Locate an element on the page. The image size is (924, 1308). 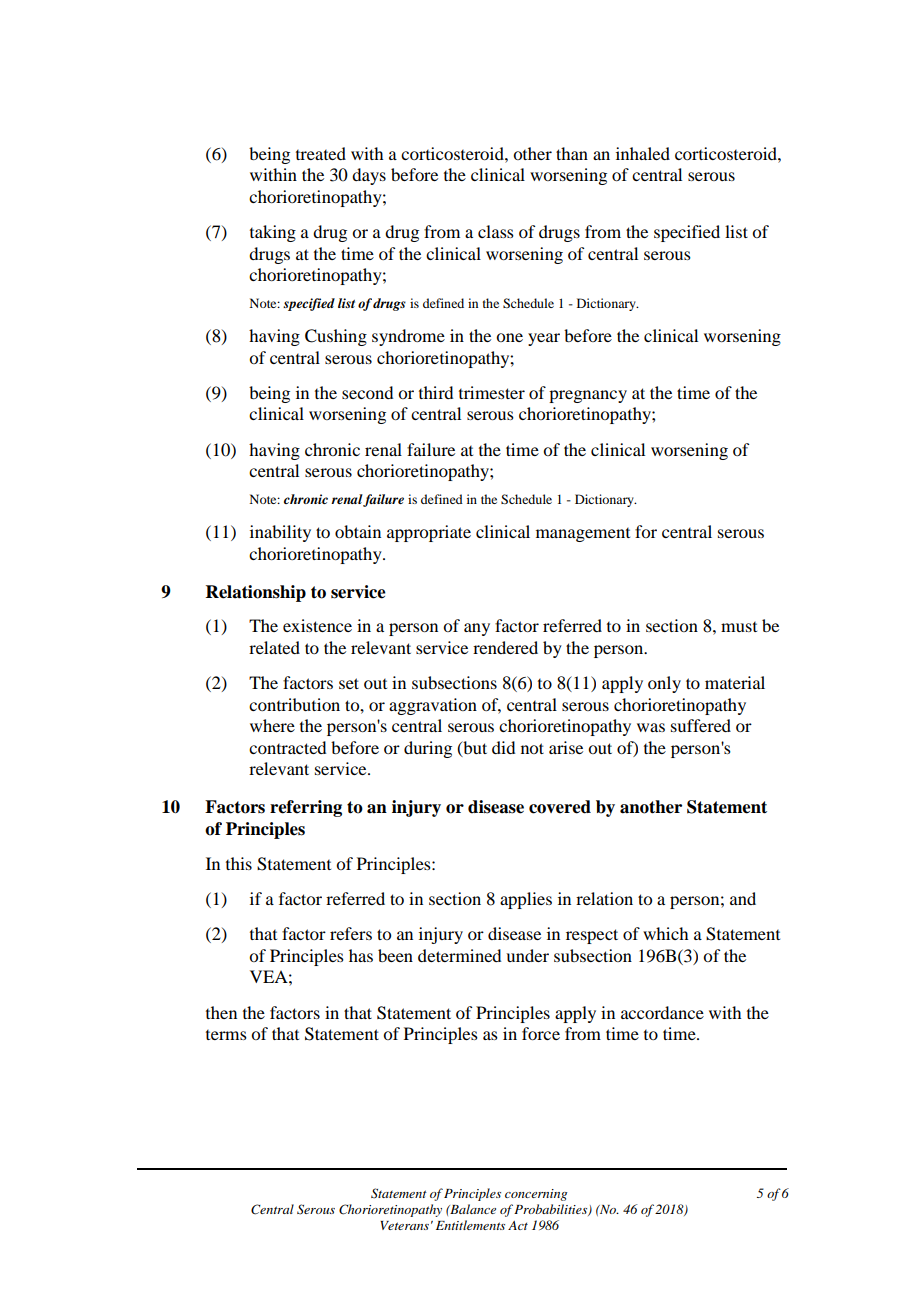
taking is located at coordinates (273, 233).
